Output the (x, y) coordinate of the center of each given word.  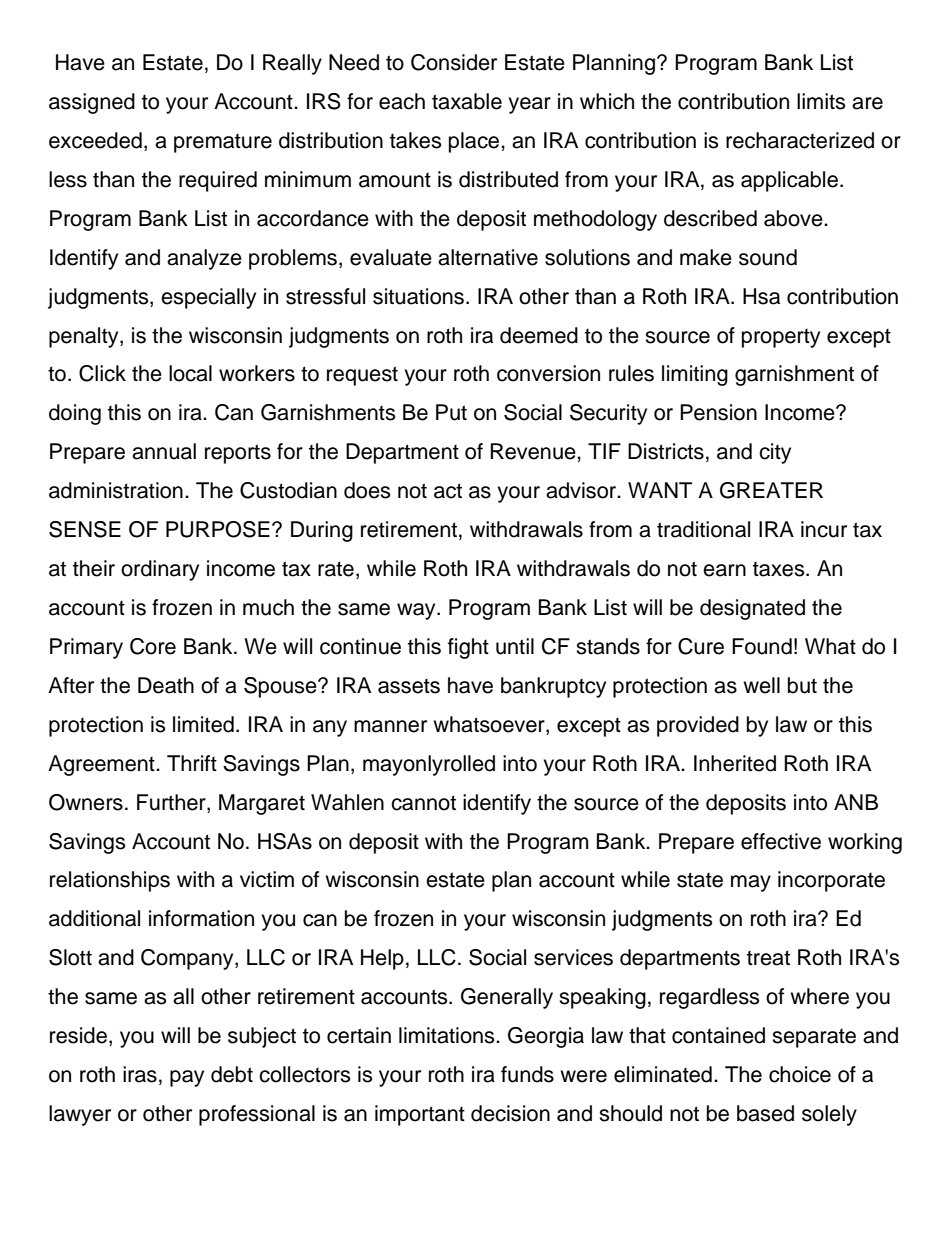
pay (187, 1078)
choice (800, 1074)
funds (527, 1074)
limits (821, 101)
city (775, 453)
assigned (92, 103)
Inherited (735, 763)
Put (451, 412)
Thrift (192, 763)
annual (164, 451)
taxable (467, 101)
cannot (423, 803)
